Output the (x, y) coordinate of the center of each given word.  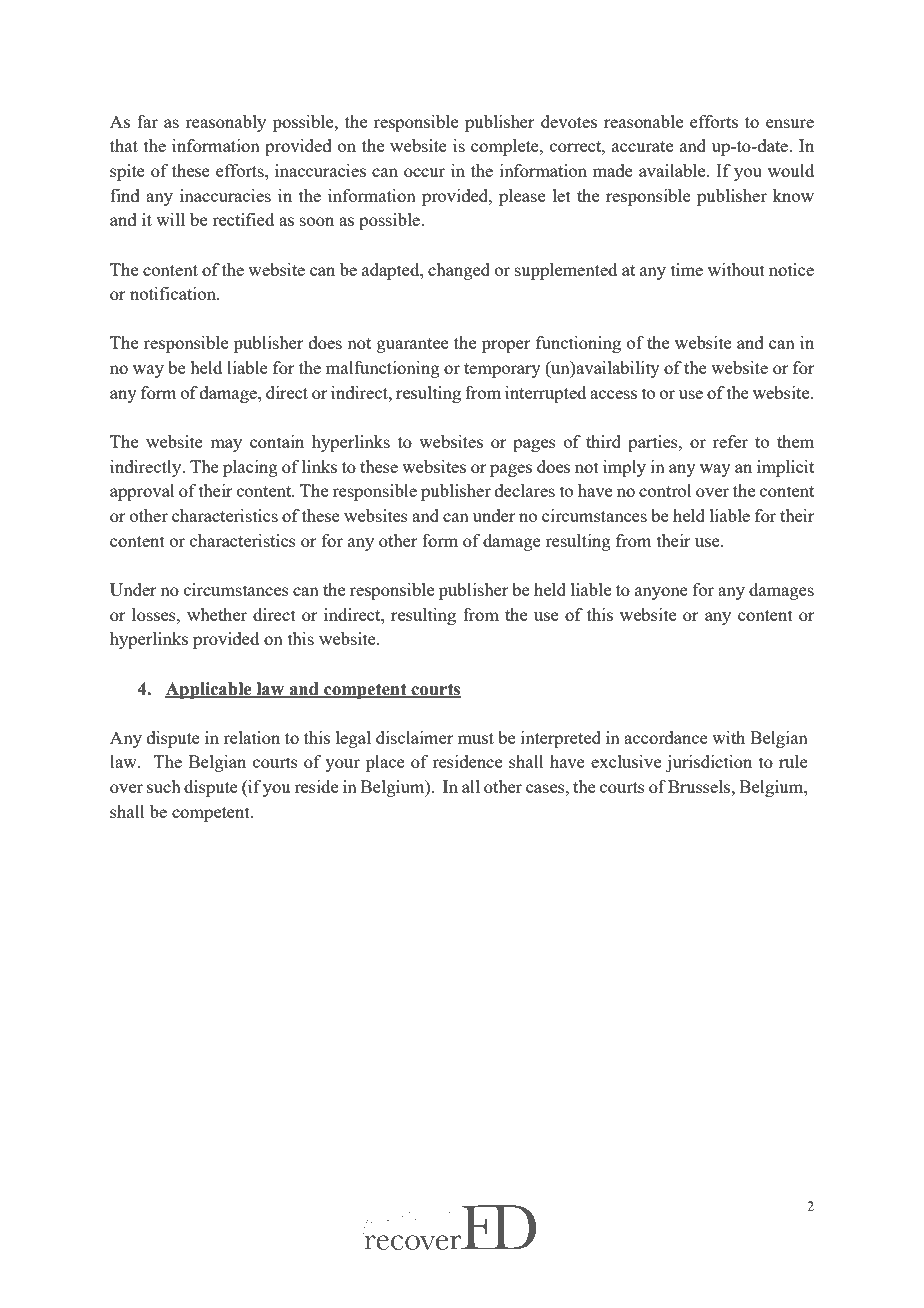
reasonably (226, 123)
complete (506, 147)
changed (459, 271)
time (687, 269)
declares (525, 490)
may (226, 445)
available (673, 170)
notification (174, 293)
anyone (661, 593)
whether (217, 614)
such (164, 786)
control (665, 490)
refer (730, 441)
